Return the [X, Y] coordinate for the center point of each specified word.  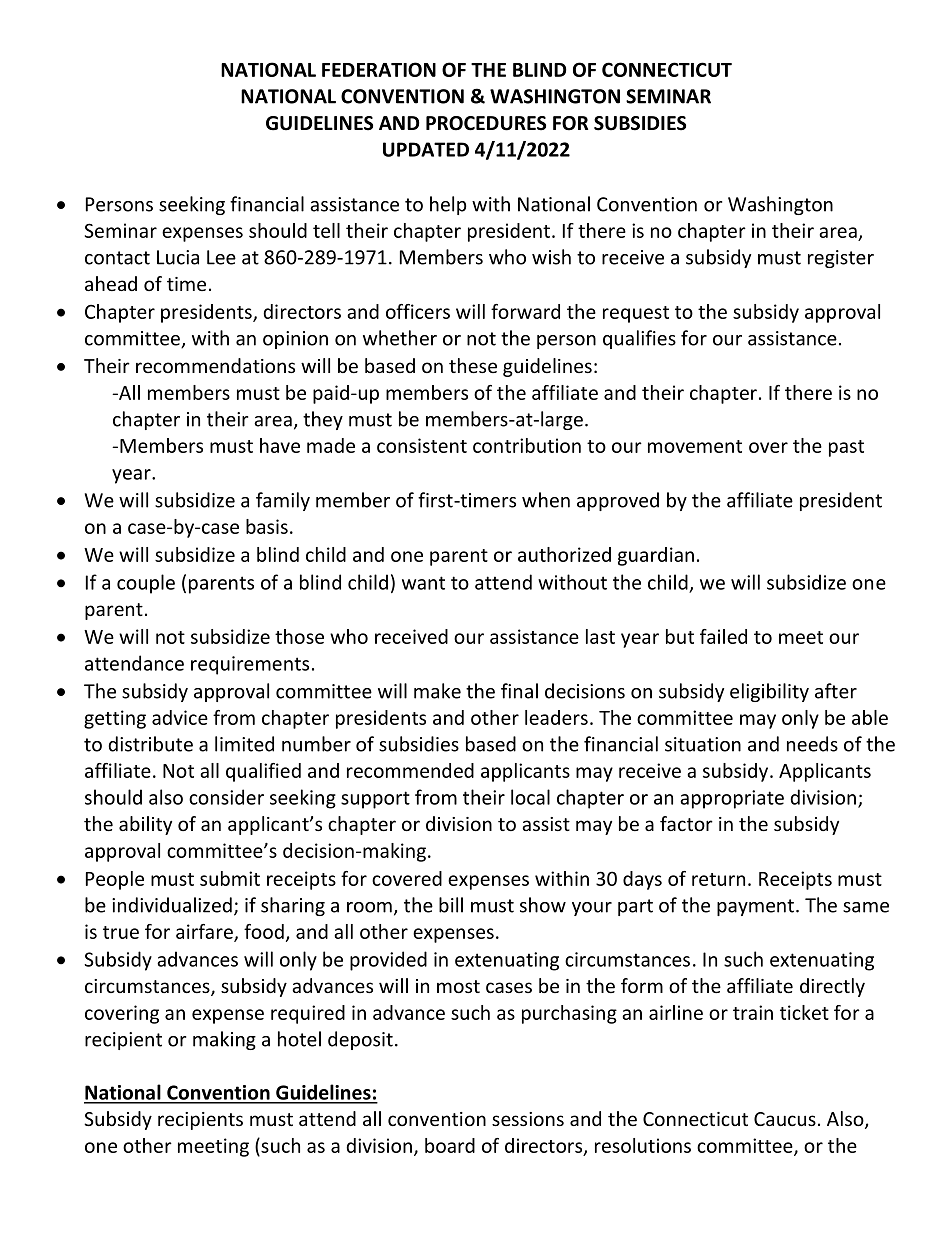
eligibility [769, 692]
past [846, 448]
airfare [205, 932]
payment [755, 907]
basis [267, 526]
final [519, 691]
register [841, 259]
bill [451, 905]
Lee [221, 257]
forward [525, 311]
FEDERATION [379, 69]
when [546, 500]
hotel [299, 1039]
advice [180, 717]
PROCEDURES [486, 123]
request [636, 314]
